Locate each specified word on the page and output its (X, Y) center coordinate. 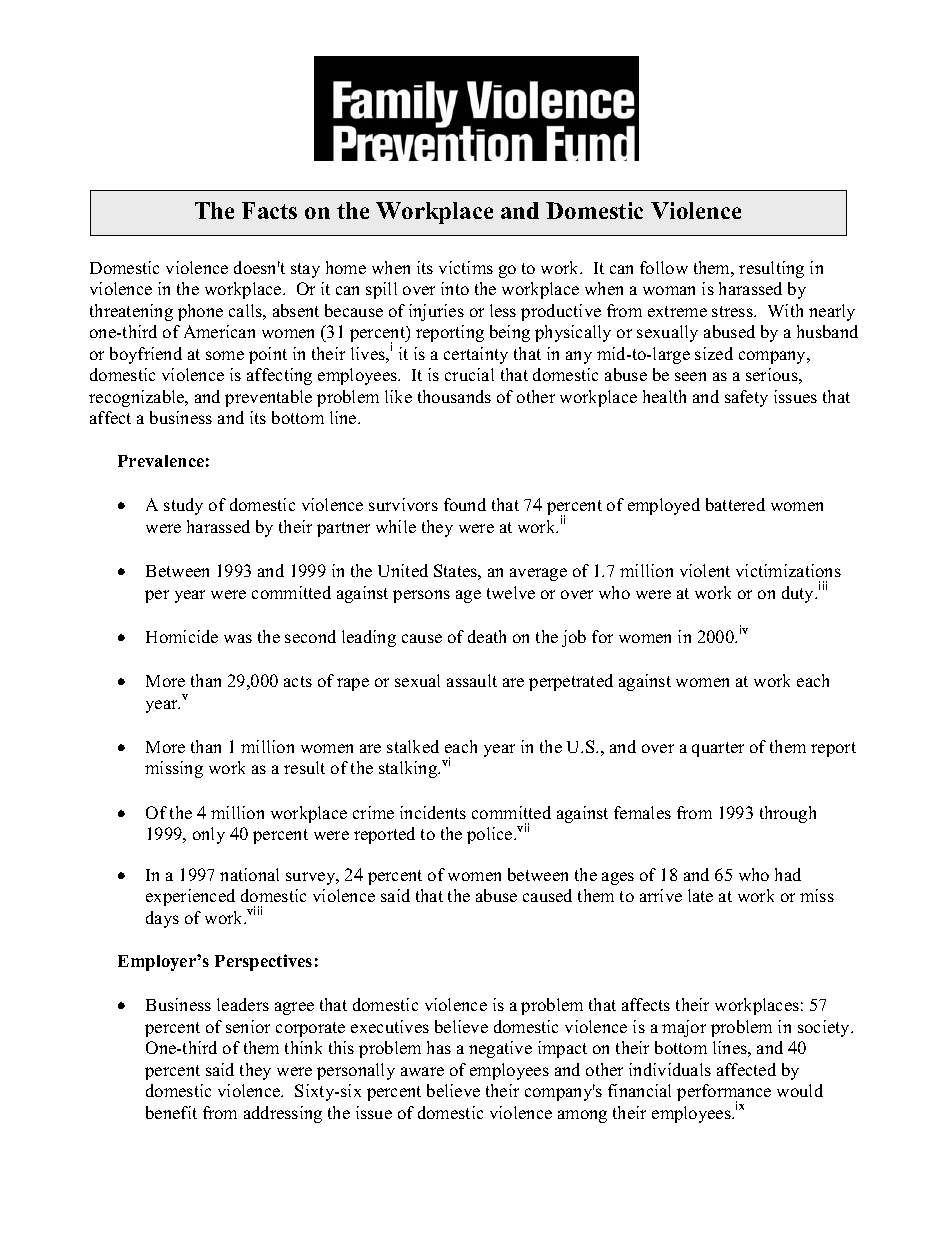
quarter (718, 749)
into (455, 288)
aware (422, 1071)
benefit (171, 1112)
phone (200, 312)
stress (733, 311)
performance (724, 1093)
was (238, 638)
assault (472, 680)
